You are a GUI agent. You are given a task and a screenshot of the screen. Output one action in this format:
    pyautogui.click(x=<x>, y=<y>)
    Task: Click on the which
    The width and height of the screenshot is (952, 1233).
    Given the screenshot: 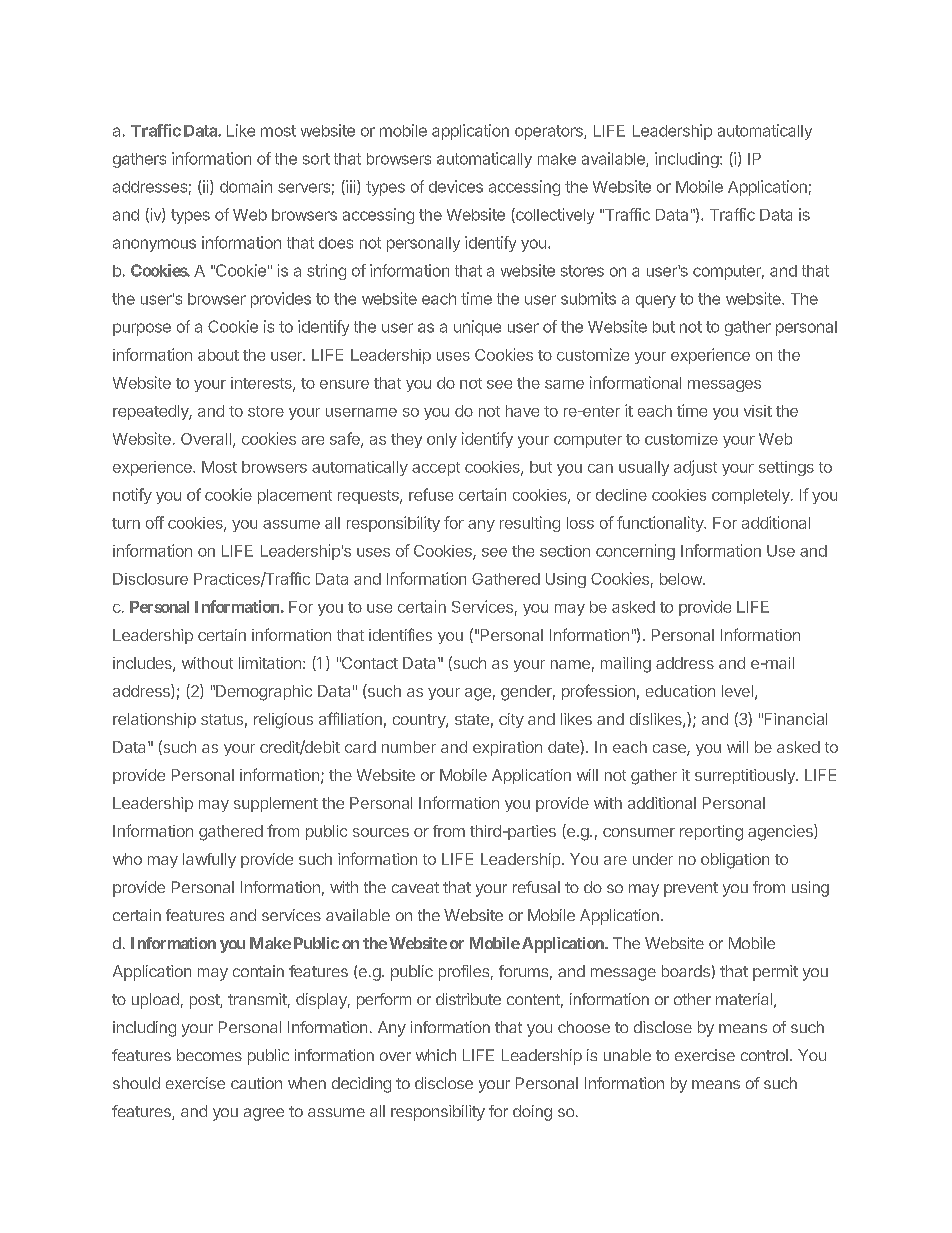 What is the action you would take?
    pyautogui.click(x=436, y=1055)
